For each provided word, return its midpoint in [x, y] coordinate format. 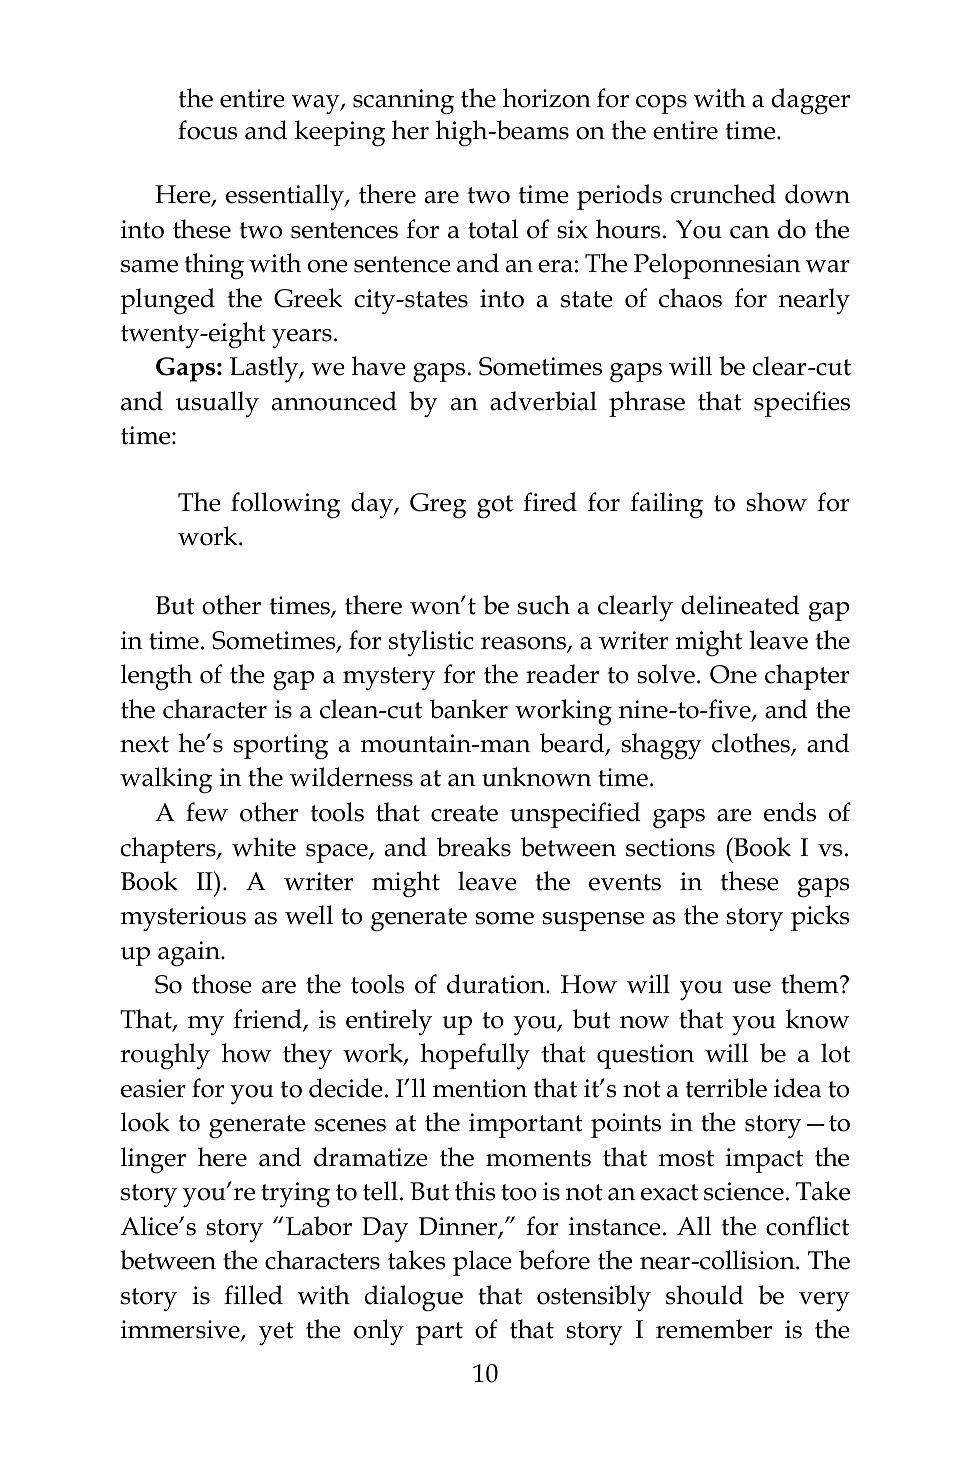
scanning [403, 102]
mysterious [183, 918]
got [495, 507]
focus [208, 130]
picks [820, 918]
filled [253, 1295]
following [286, 505]
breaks [474, 847]
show [776, 502]
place [482, 1263]
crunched [723, 194]
